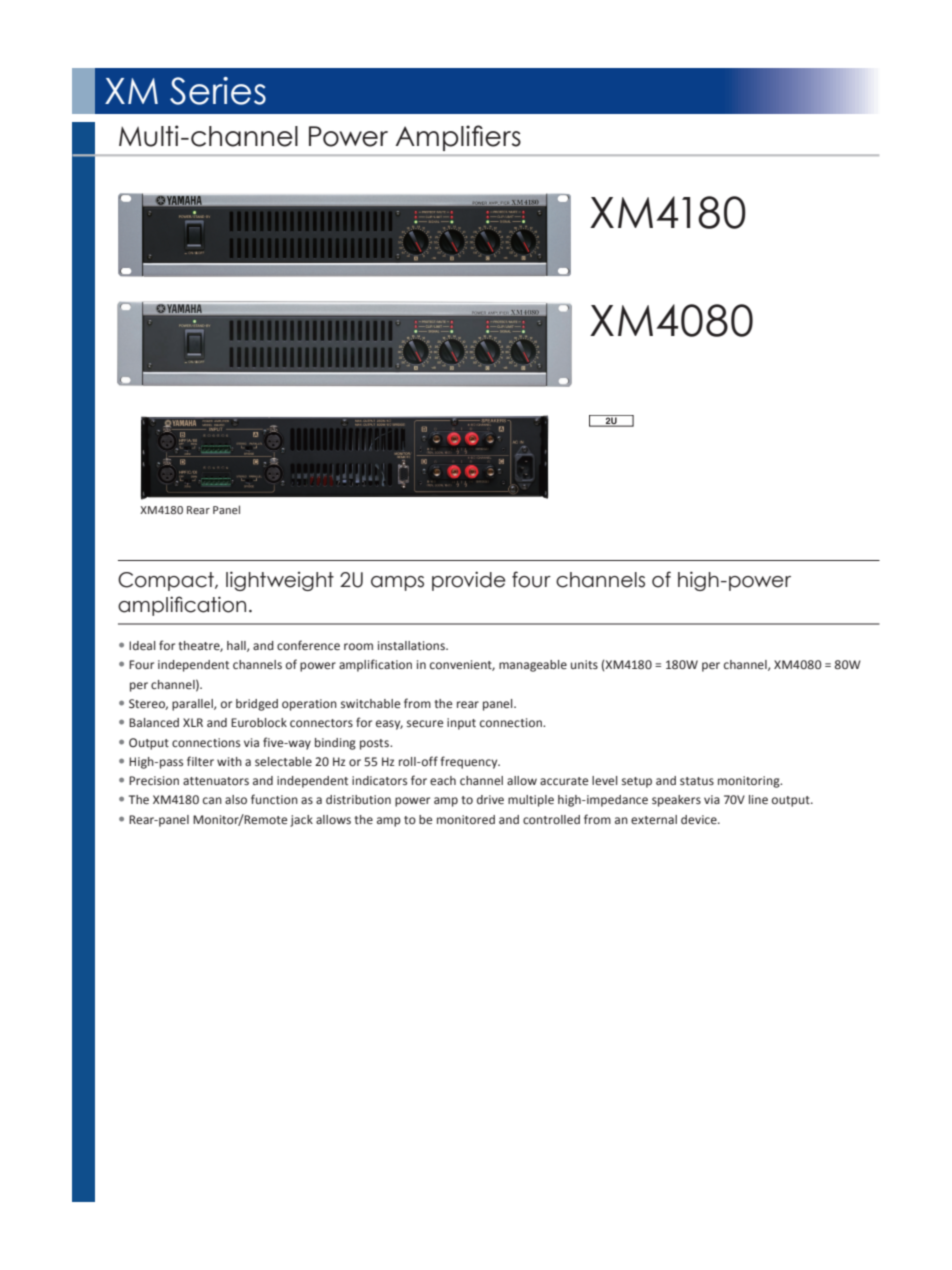 The height and width of the page is (1270, 952). I want to click on amps, so click(397, 583).
